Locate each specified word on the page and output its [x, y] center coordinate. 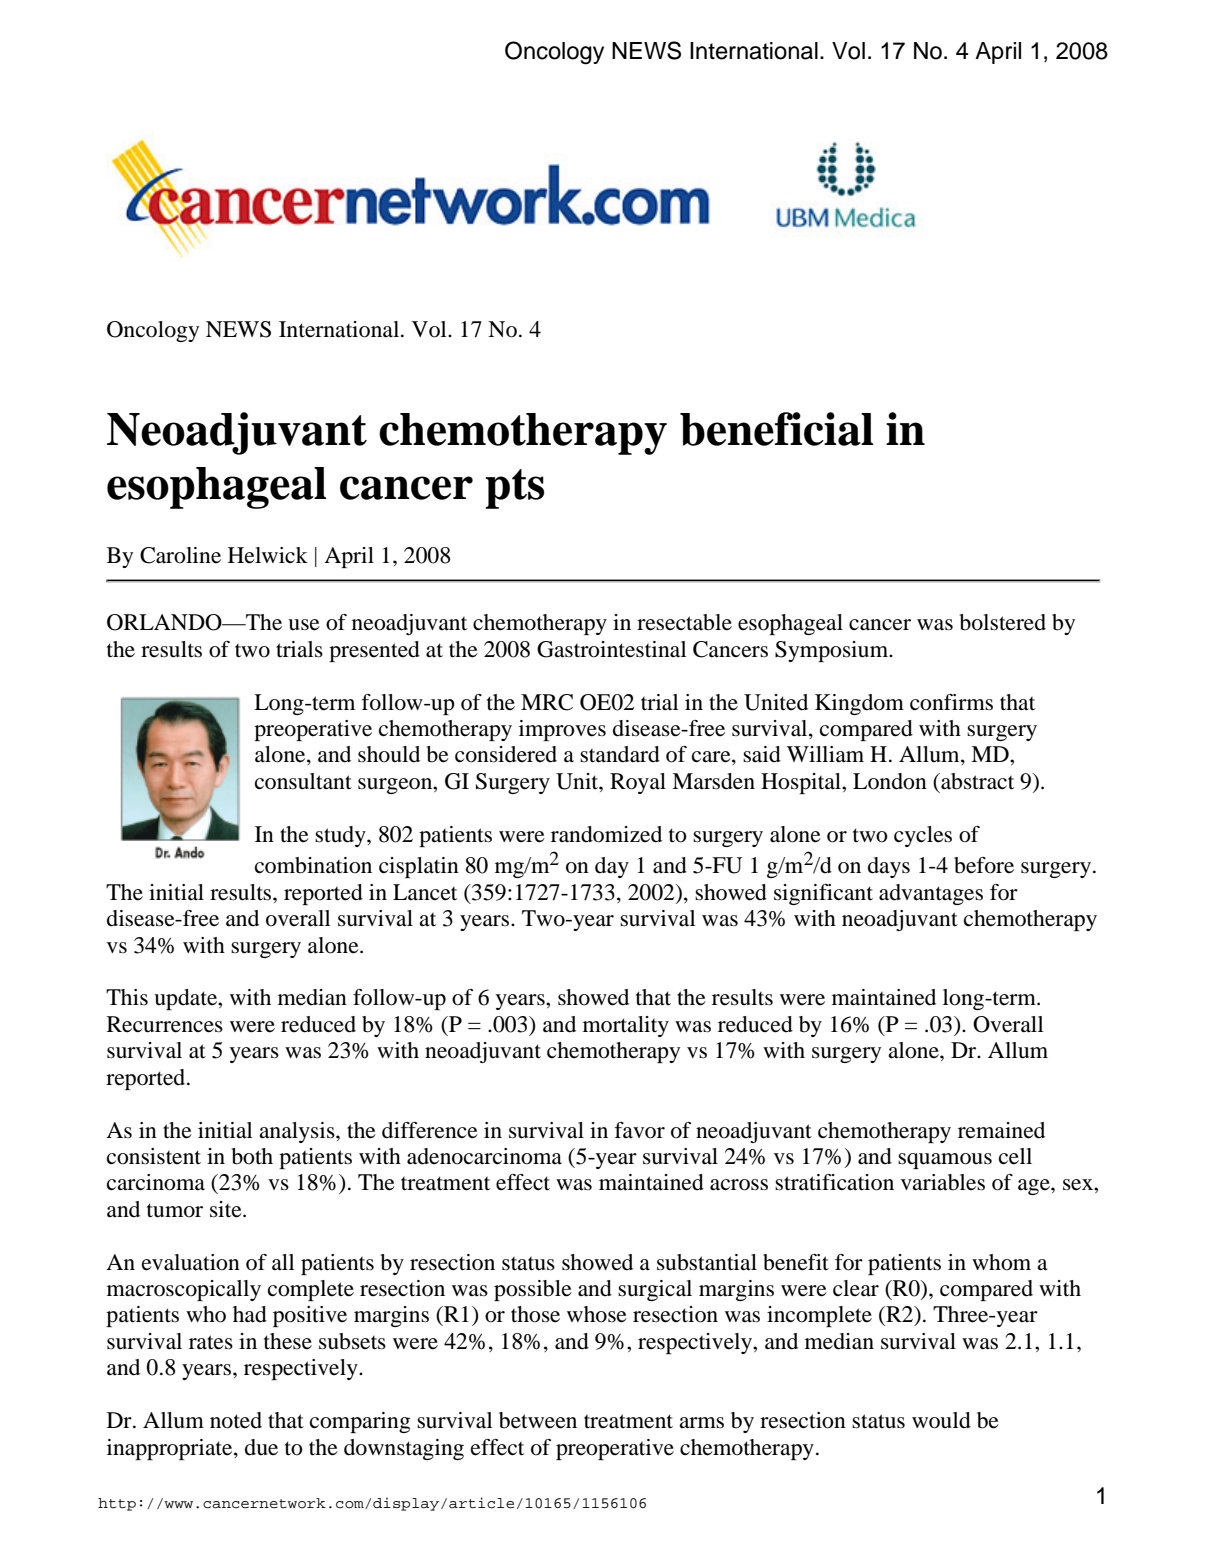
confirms [951, 702]
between [538, 1420]
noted [236, 1420]
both [252, 1156]
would [941, 1420]
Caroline [180, 555]
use [304, 625]
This [127, 997]
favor [640, 1130]
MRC [547, 702]
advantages [931, 894]
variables [943, 1182]
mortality [626, 1026]
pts [514, 489]
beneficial [776, 429]
